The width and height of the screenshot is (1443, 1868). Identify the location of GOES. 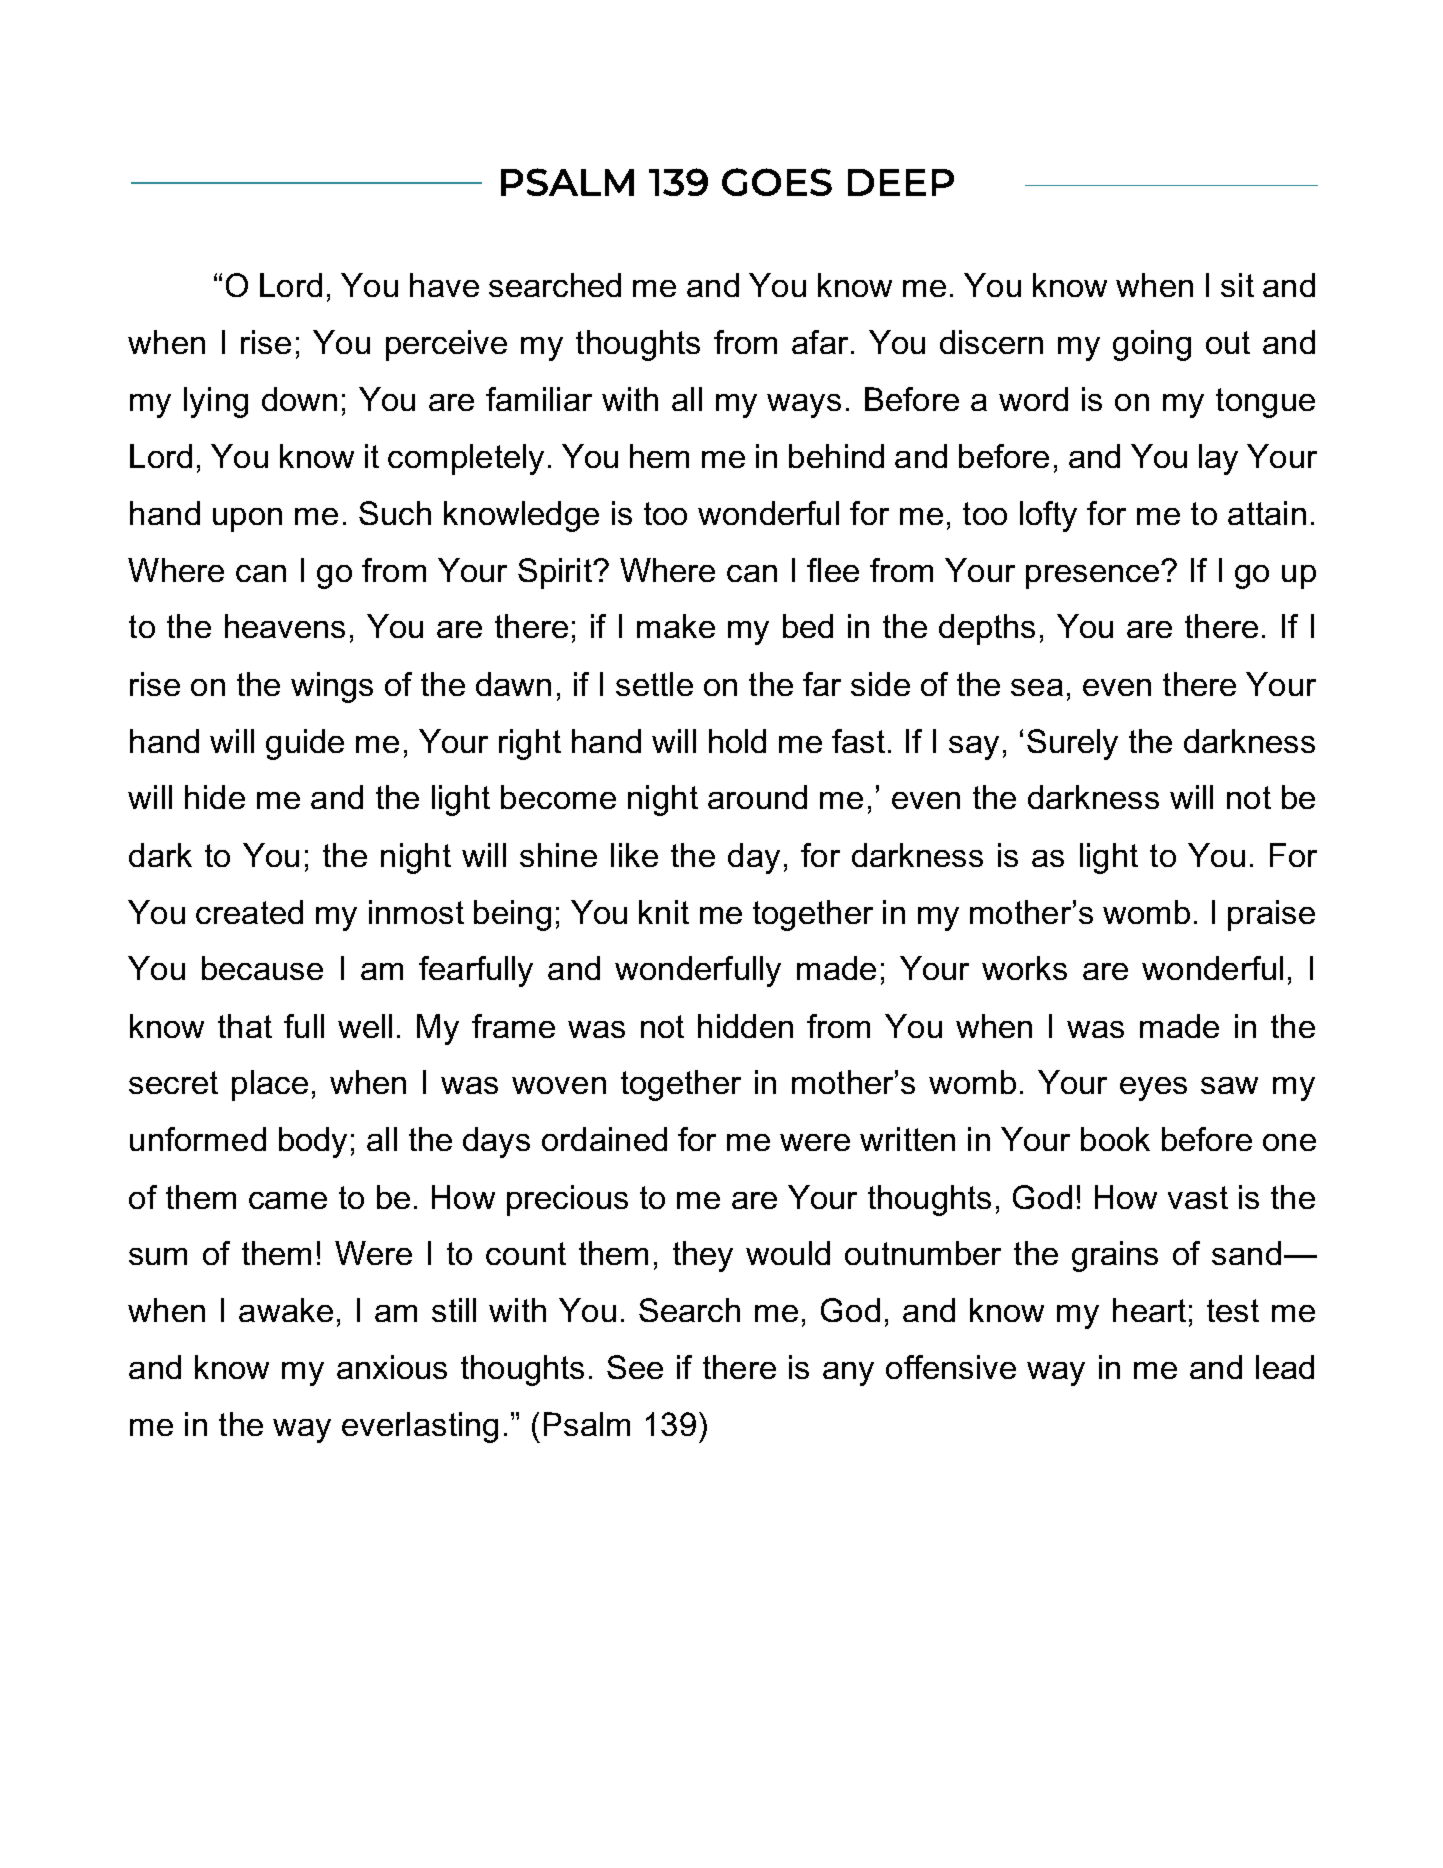
(777, 182).
